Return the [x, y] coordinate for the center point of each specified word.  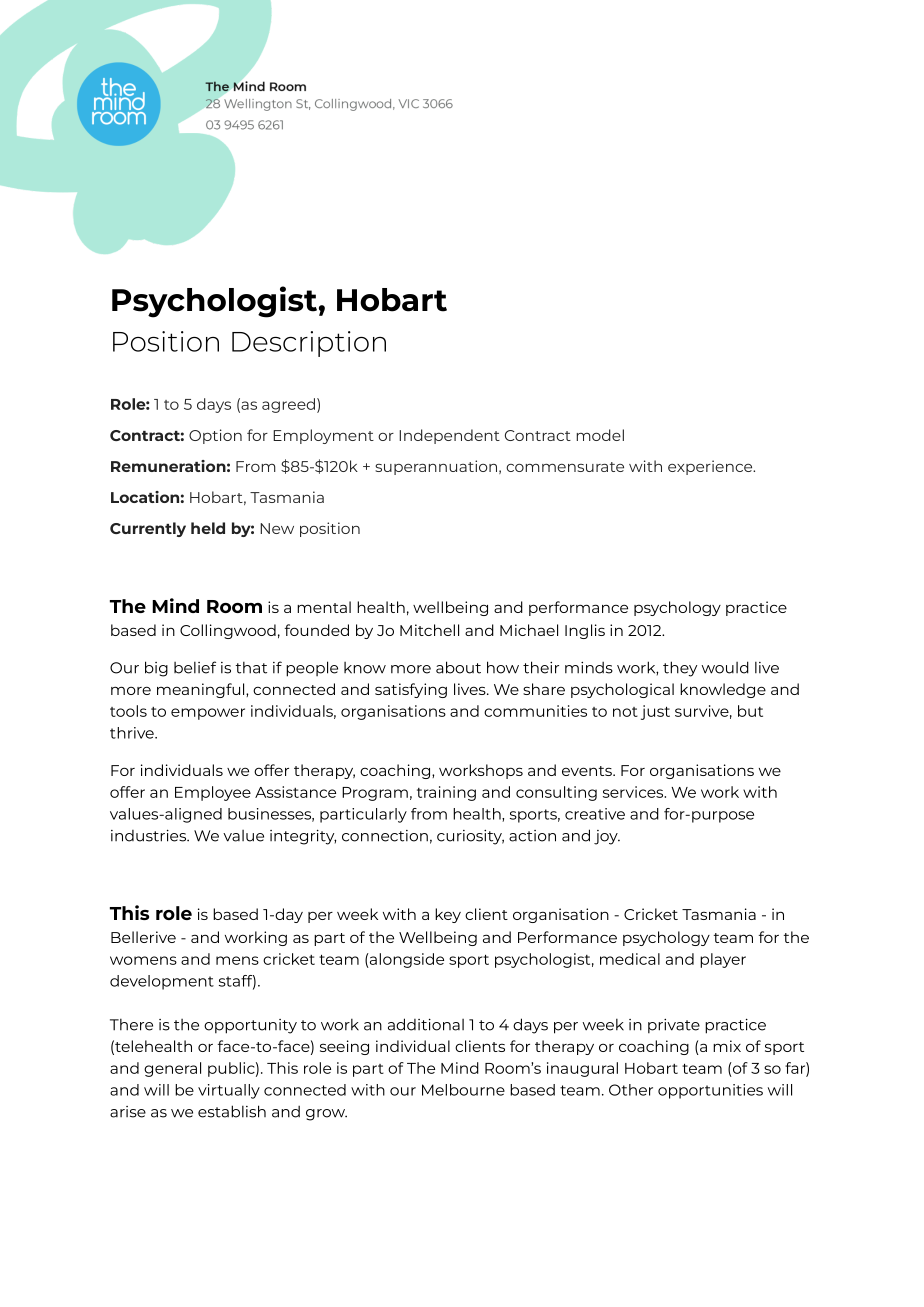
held [208, 528]
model [600, 435]
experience [711, 467]
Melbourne [463, 1090]
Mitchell [429, 630]
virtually [229, 1091]
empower [208, 714]
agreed [288, 405]
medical [630, 959]
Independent [449, 436]
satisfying [411, 690]
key [448, 915]
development [162, 982]
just [655, 712]
